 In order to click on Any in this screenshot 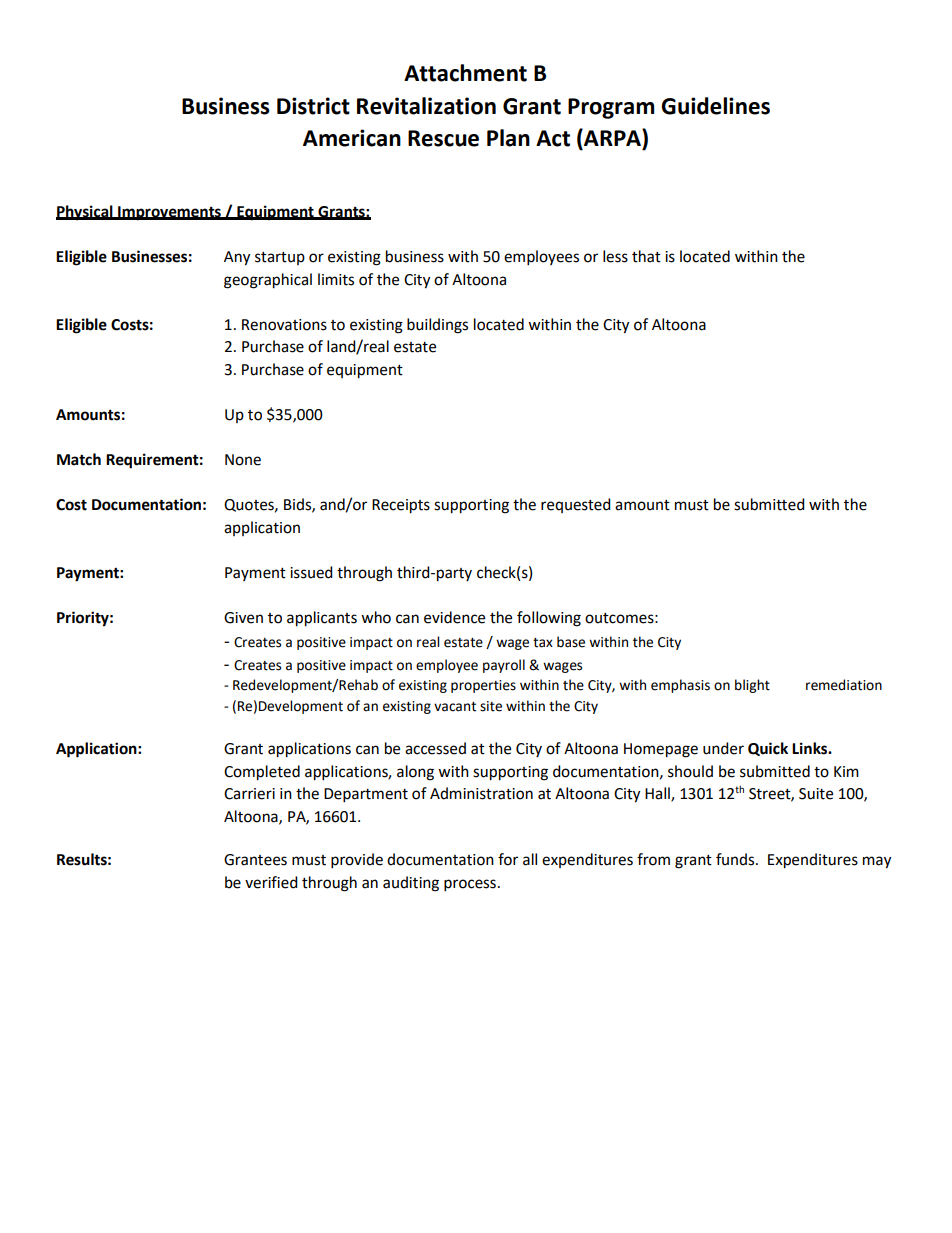, I will do `click(237, 258)`.
